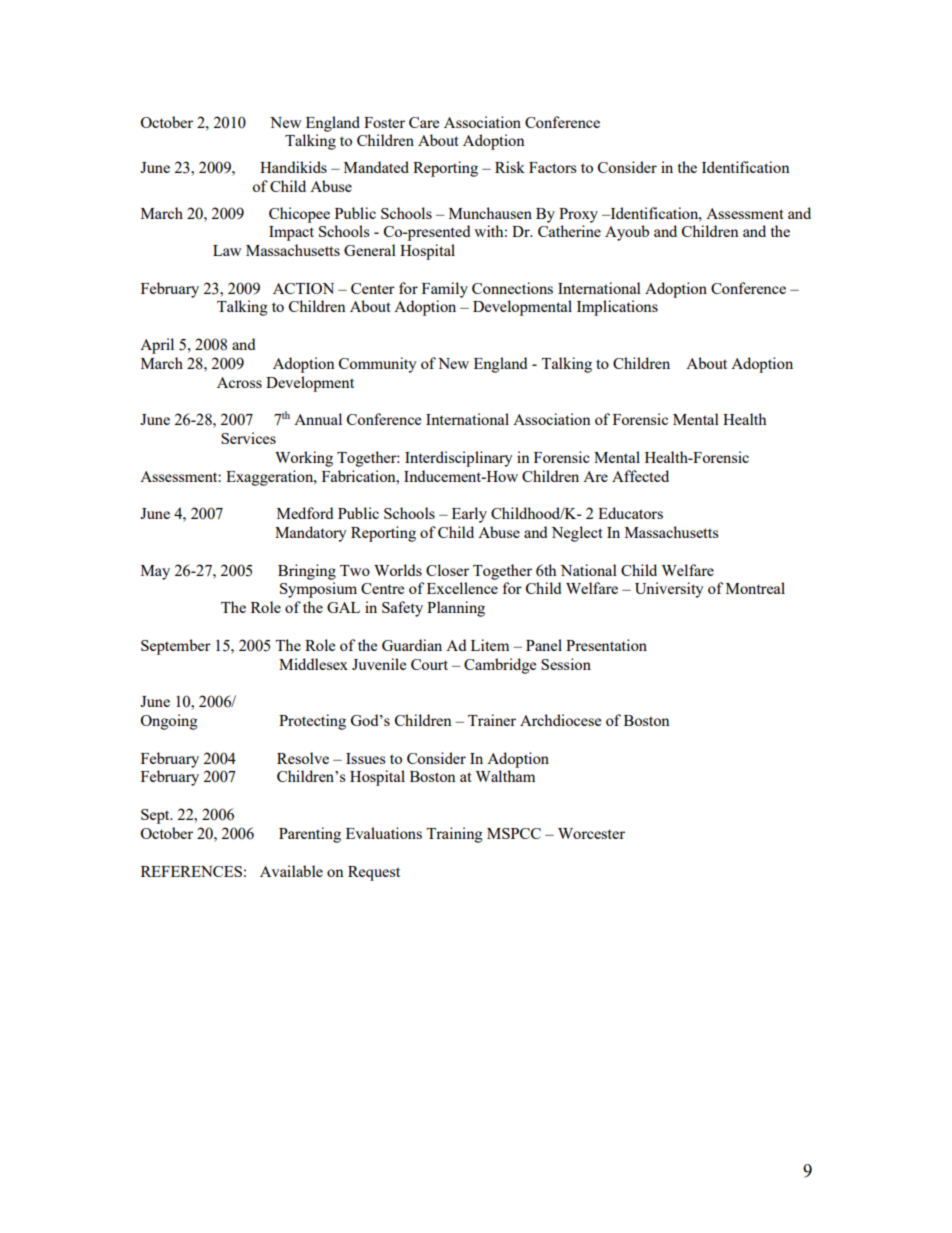  I want to click on Implications, so click(617, 308).
